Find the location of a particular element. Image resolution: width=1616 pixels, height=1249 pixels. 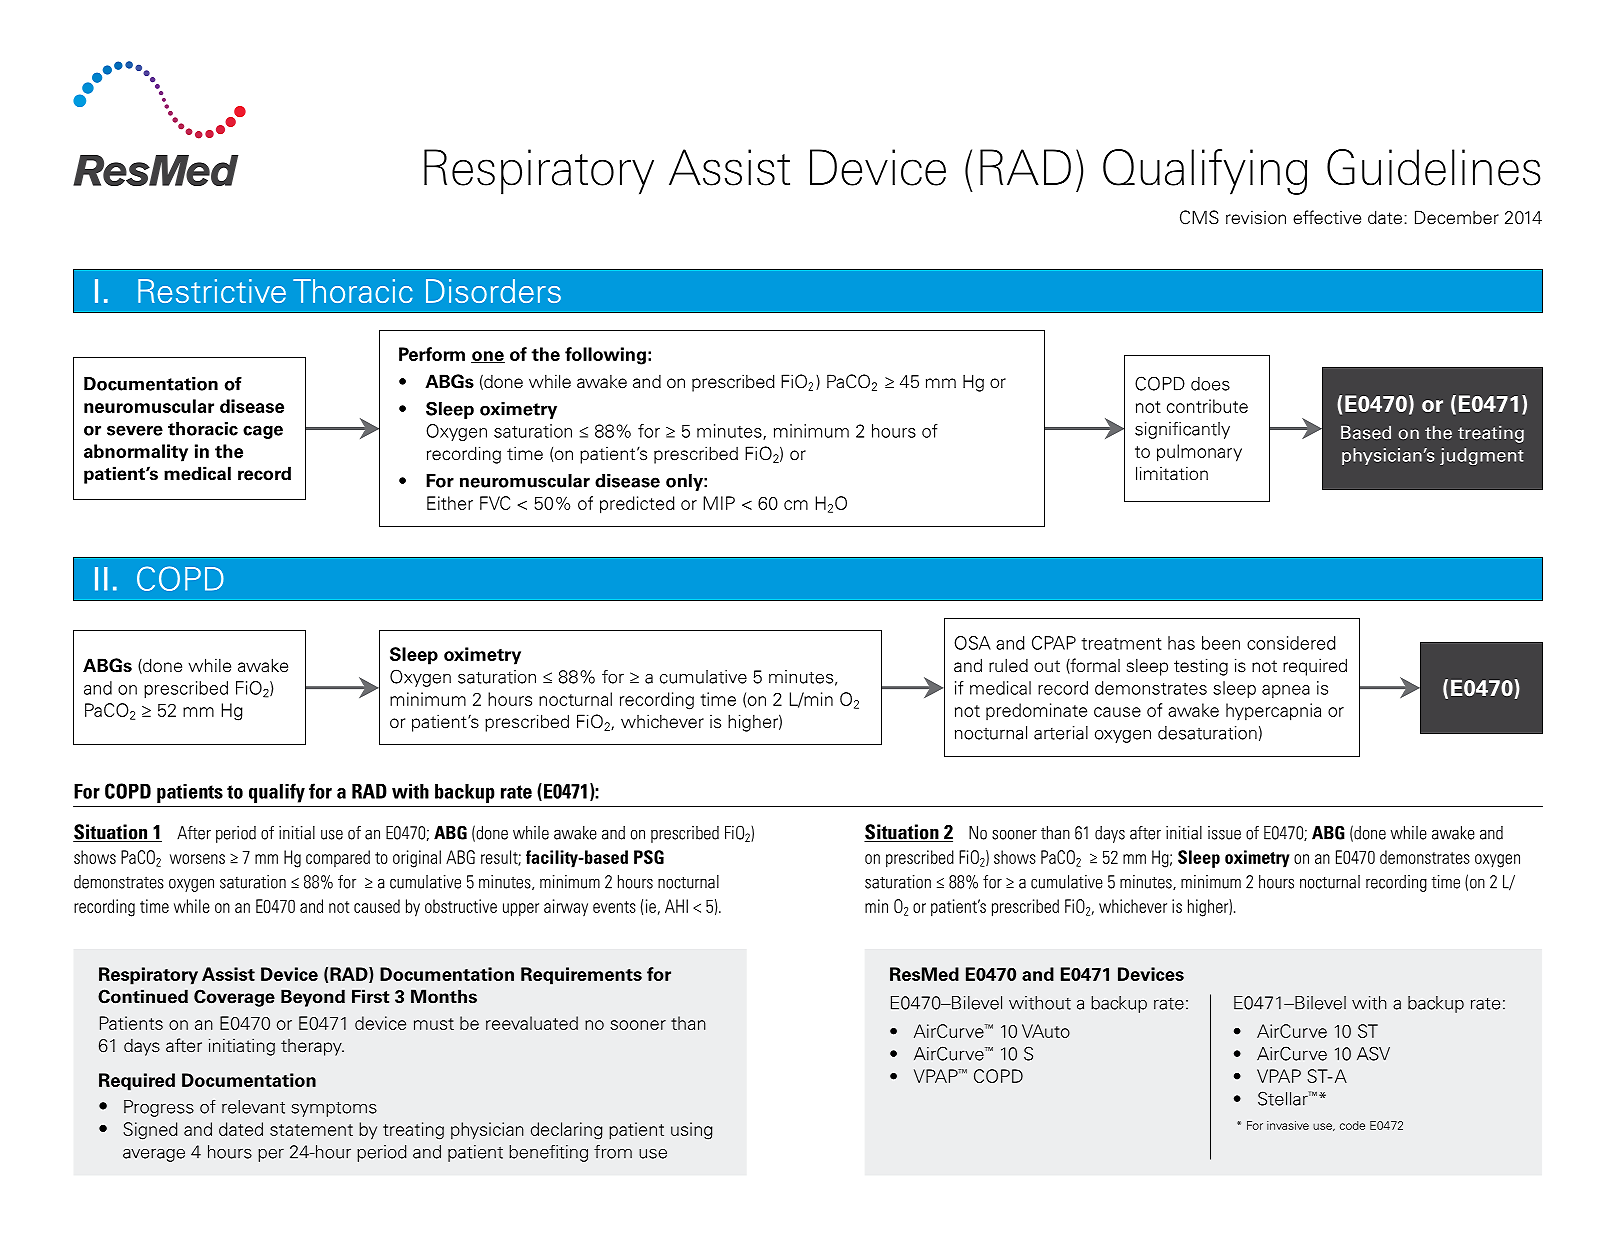

OSA is located at coordinates (972, 643).
